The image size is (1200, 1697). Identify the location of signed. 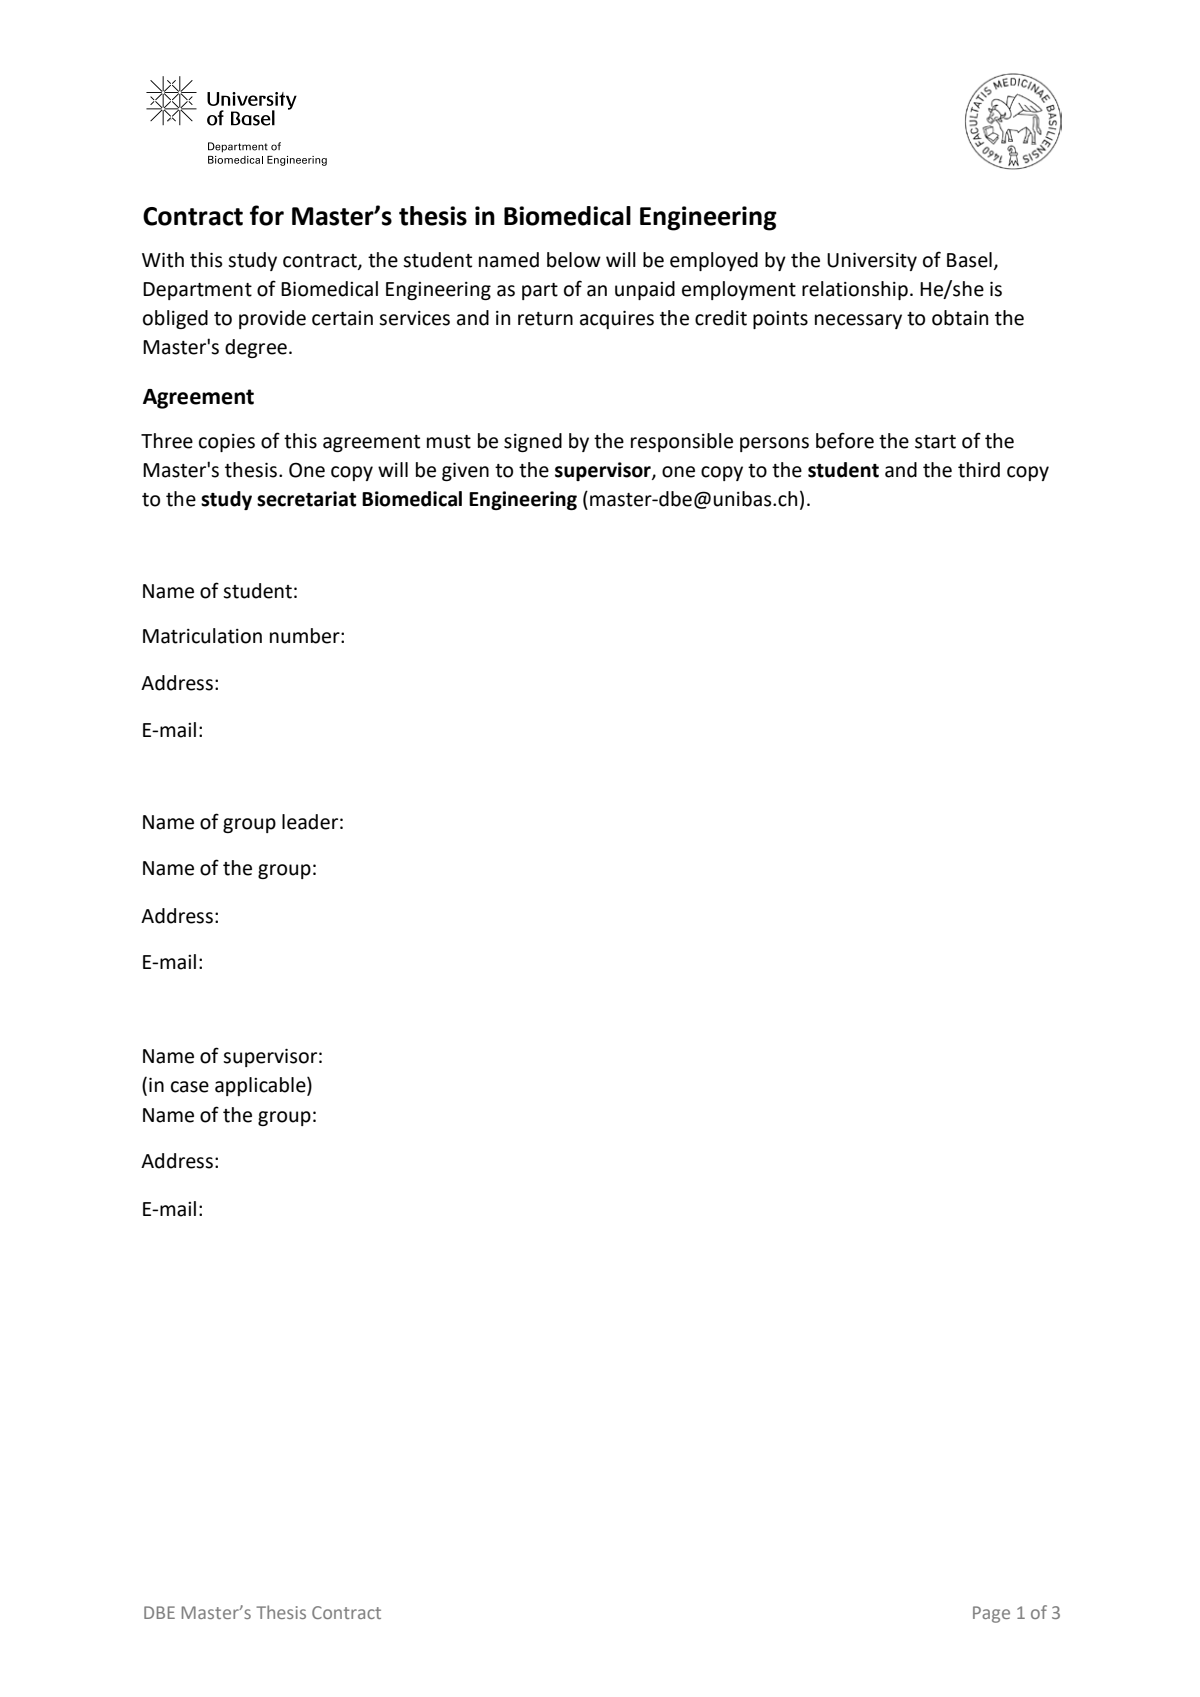
(533, 442).
